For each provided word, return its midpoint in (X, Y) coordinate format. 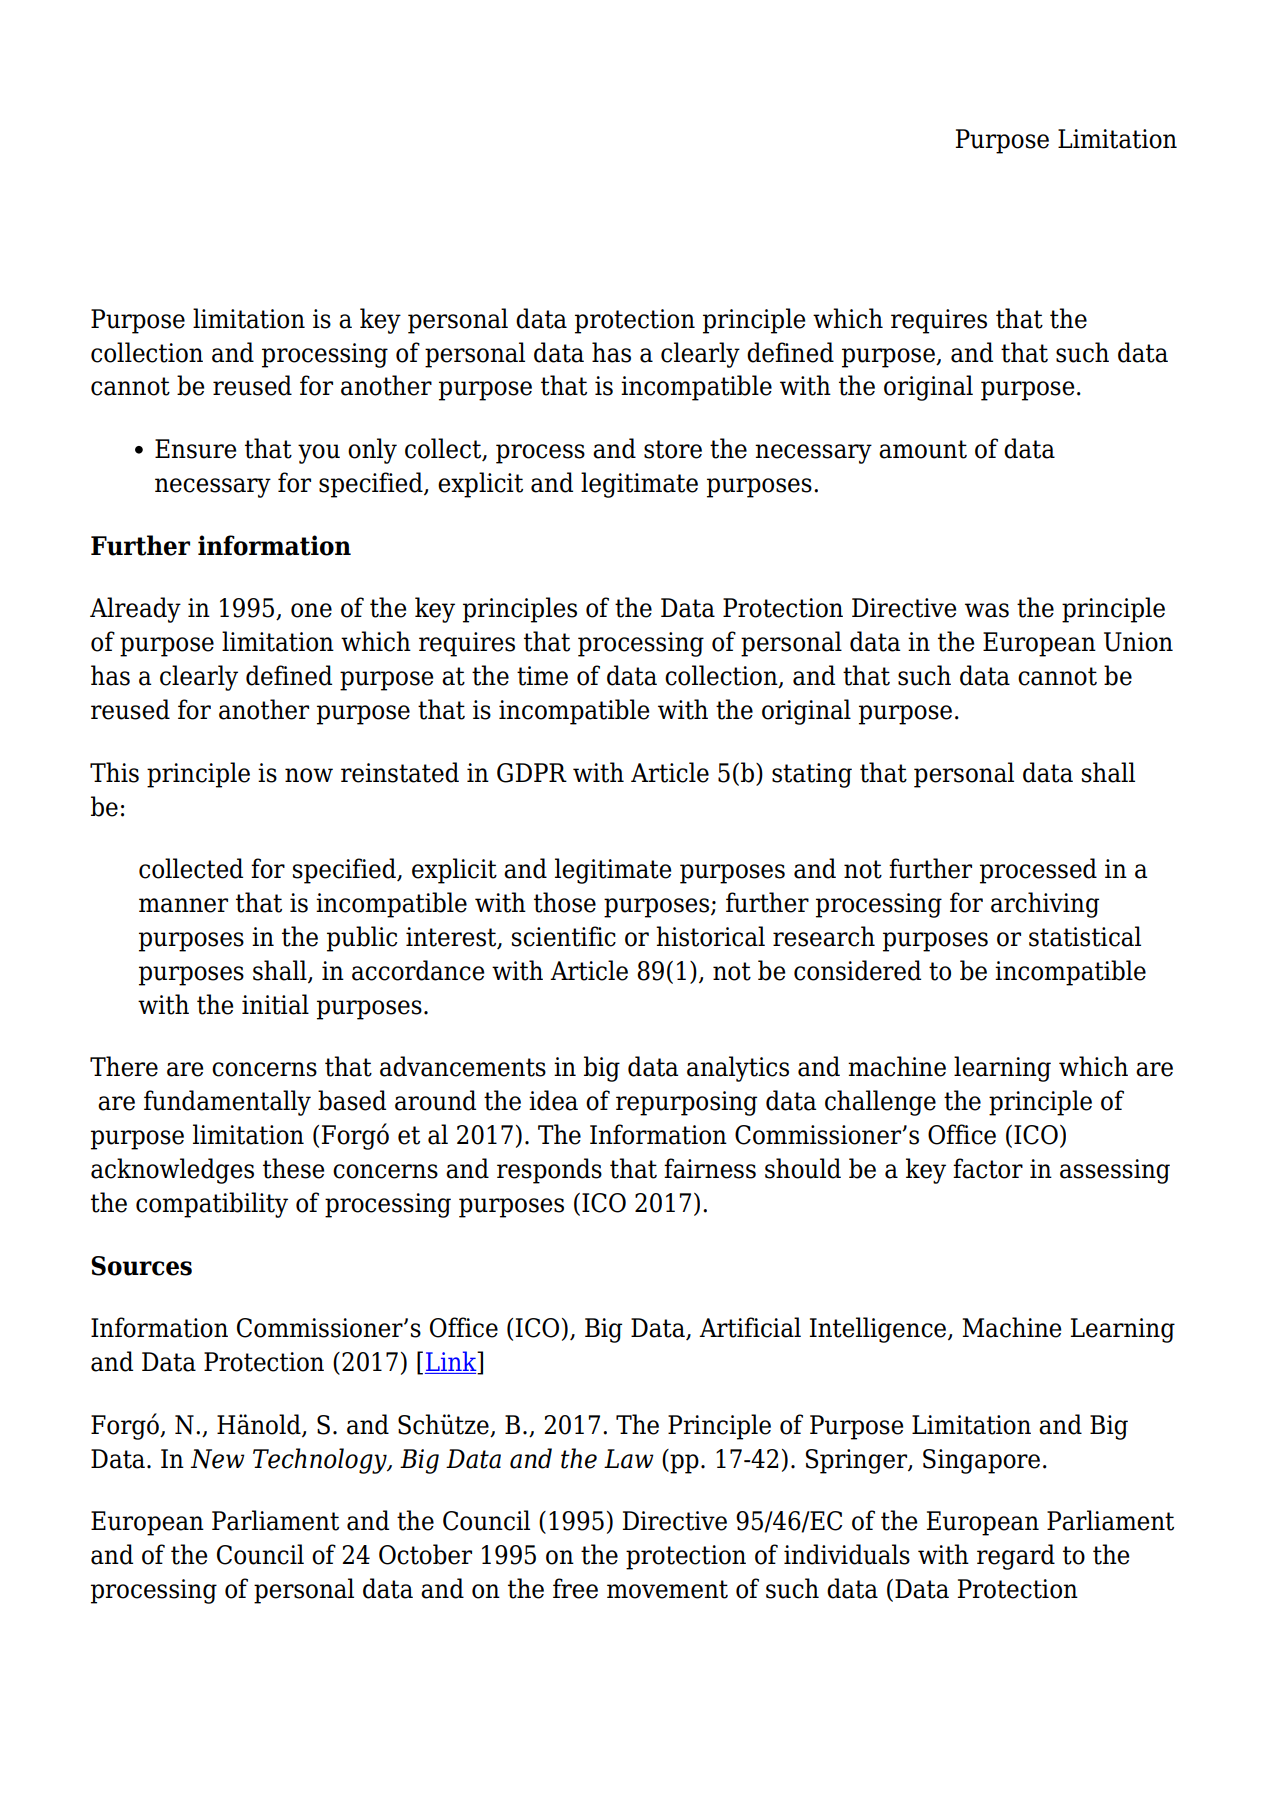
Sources (141, 1266)
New (218, 1459)
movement (667, 1589)
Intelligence (878, 1330)
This (114, 772)
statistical (1085, 936)
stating (812, 775)
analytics (738, 1069)
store (673, 449)
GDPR (532, 773)
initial (275, 1004)
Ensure (195, 449)
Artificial (750, 1327)
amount (923, 449)
